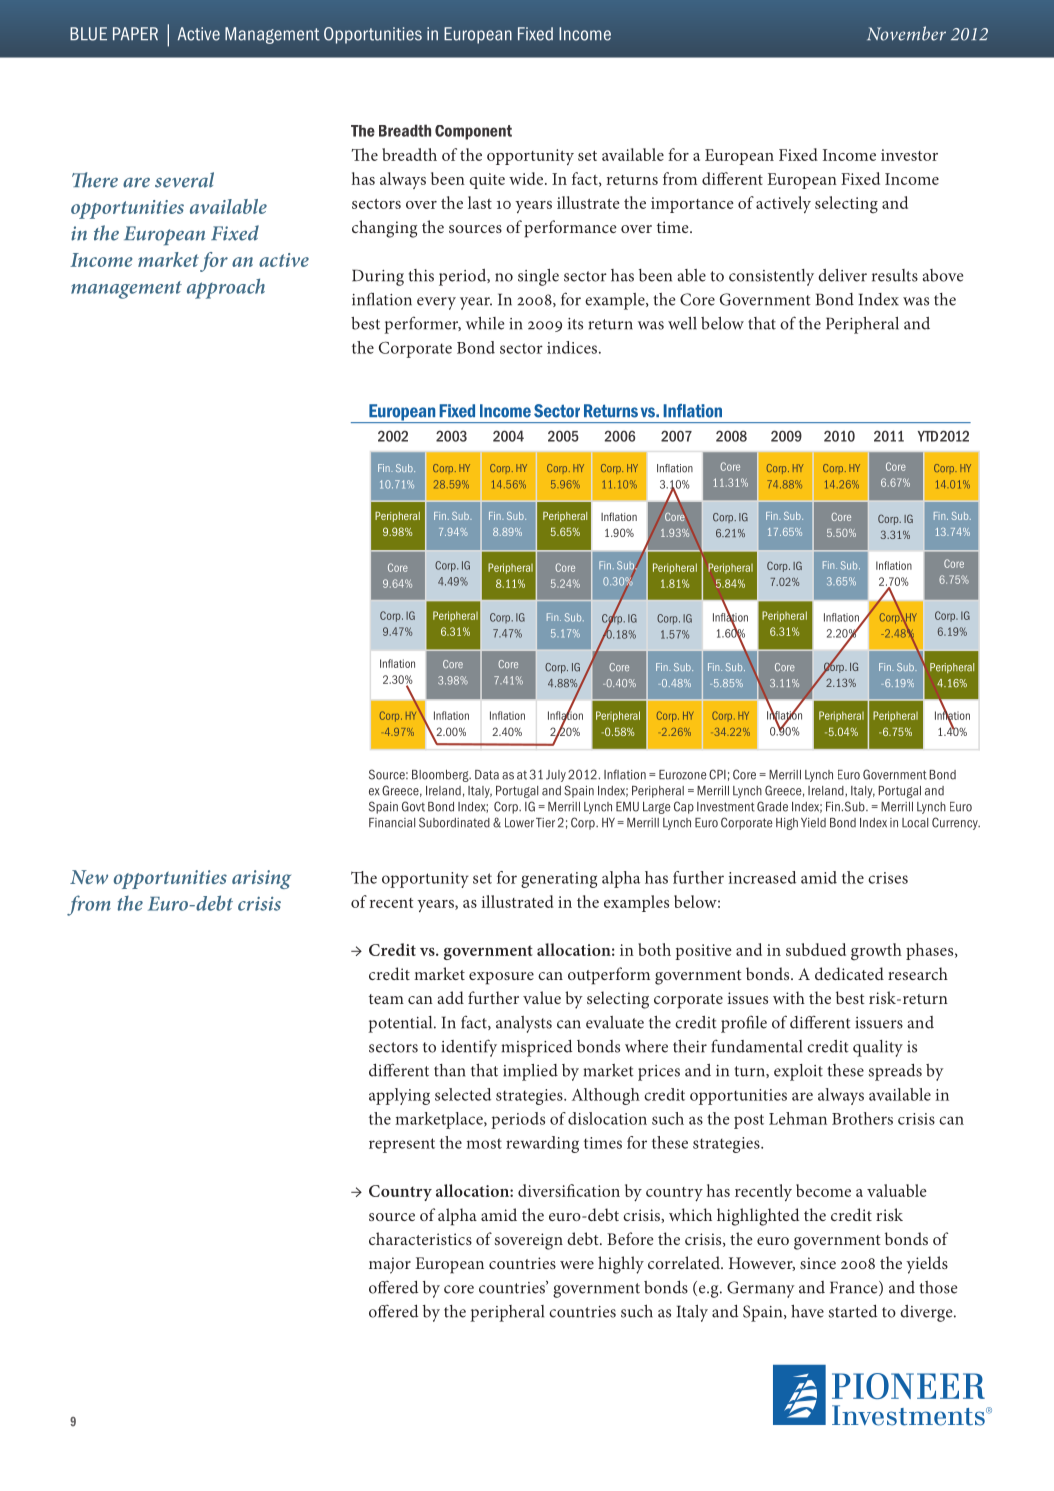  Describe the element at coordinates (135, 33) in the page. I see `PAPER` at that location.
